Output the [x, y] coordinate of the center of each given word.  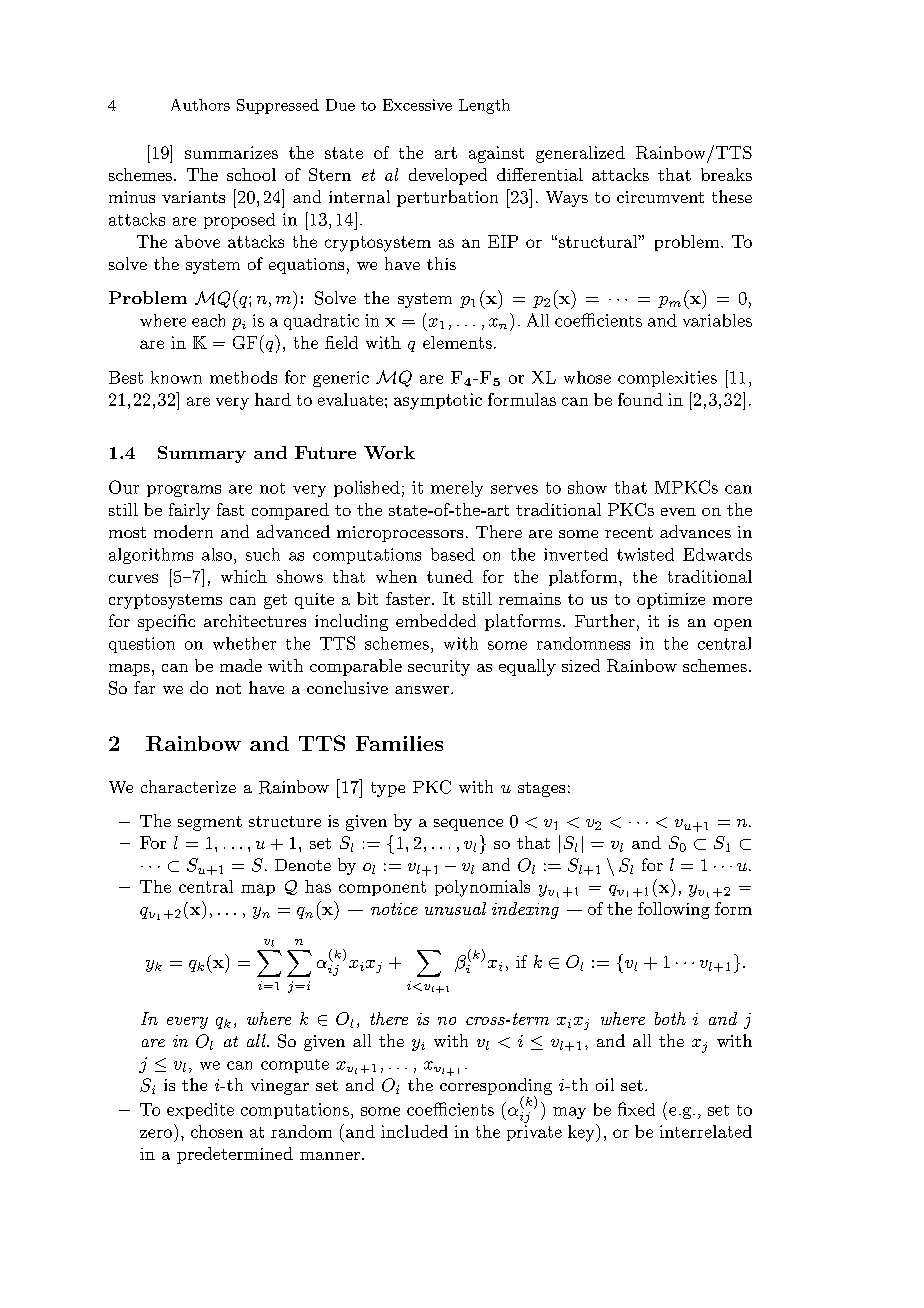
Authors [200, 105]
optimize [671, 601]
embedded [436, 620]
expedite [200, 1111]
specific [166, 622]
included [414, 1131]
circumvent [660, 197]
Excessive [417, 105]
